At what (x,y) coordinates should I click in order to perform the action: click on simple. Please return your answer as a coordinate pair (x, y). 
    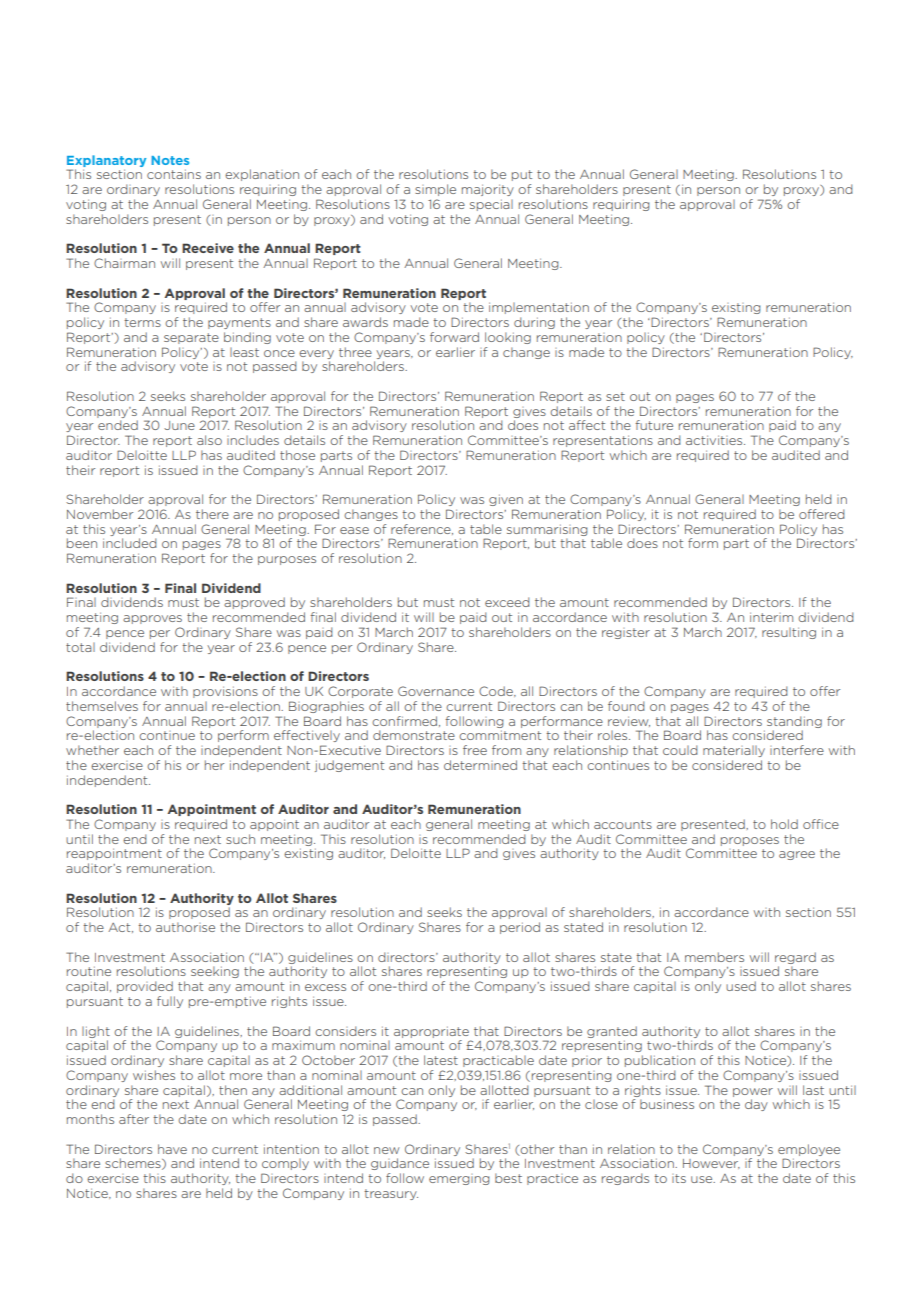
    Looking at the image, I should click on (435, 190).
